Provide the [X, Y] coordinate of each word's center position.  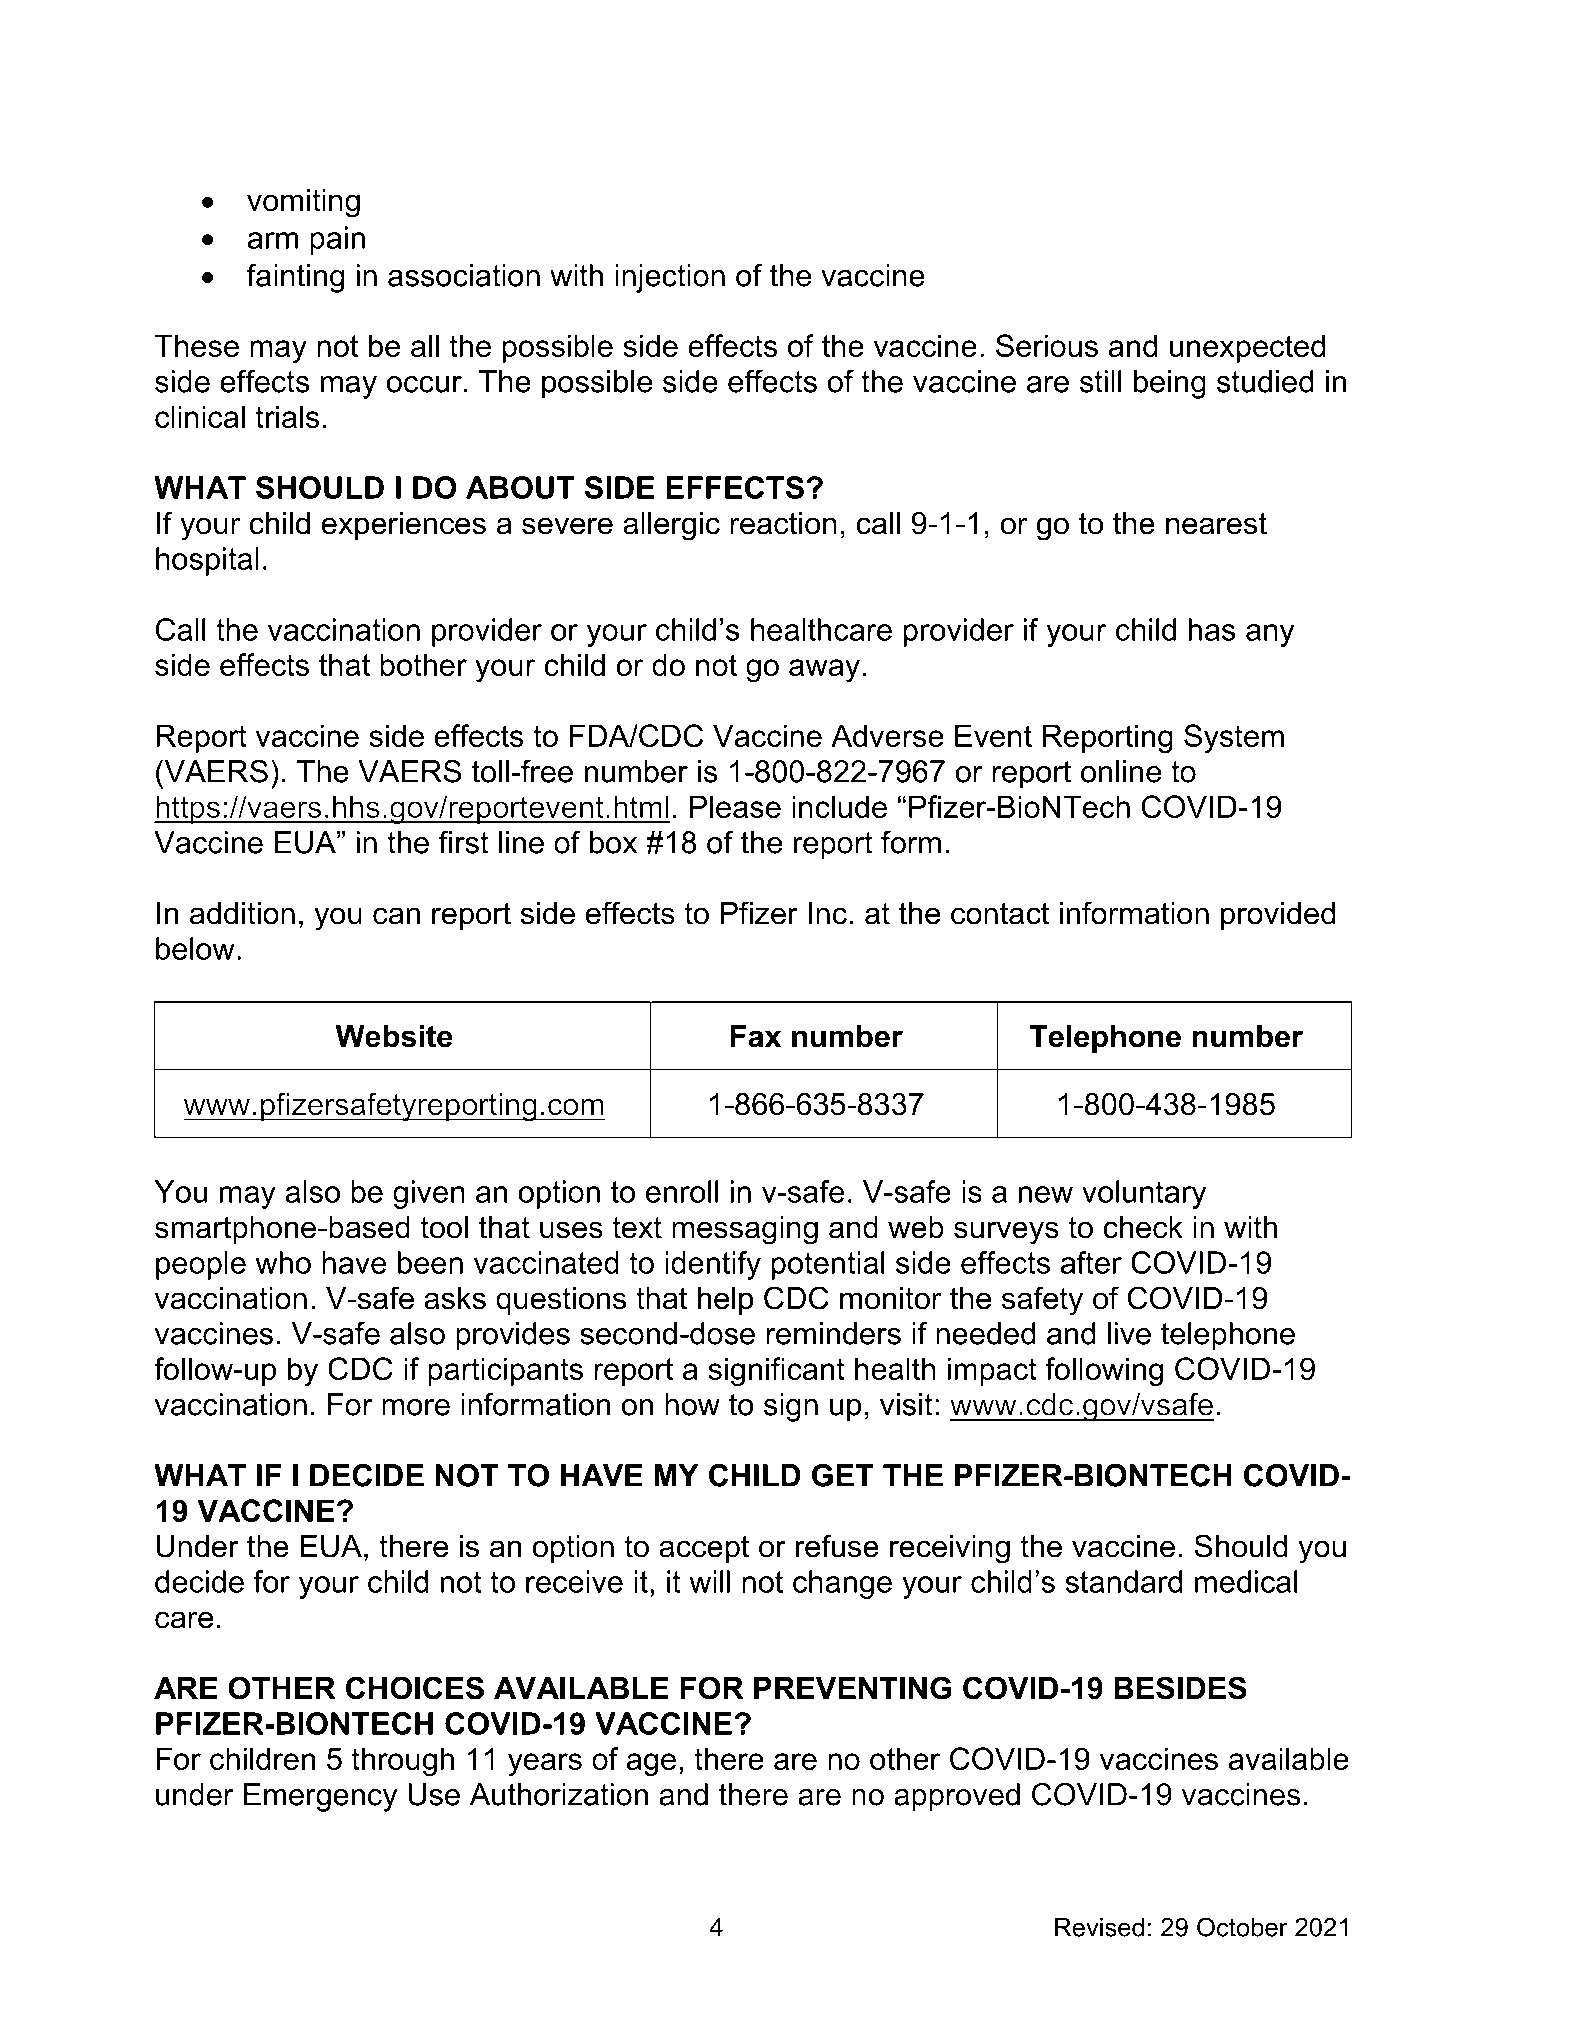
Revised [1099, 1927]
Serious [1047, 345]
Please [735, 806]
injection [670, 278]
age [651, 1765]
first [464, 842]
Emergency [321, 1797]
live [1129, 1333]
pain [337, 240]
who [283, 1262]
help [725, 1301]
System [1234, 738]
